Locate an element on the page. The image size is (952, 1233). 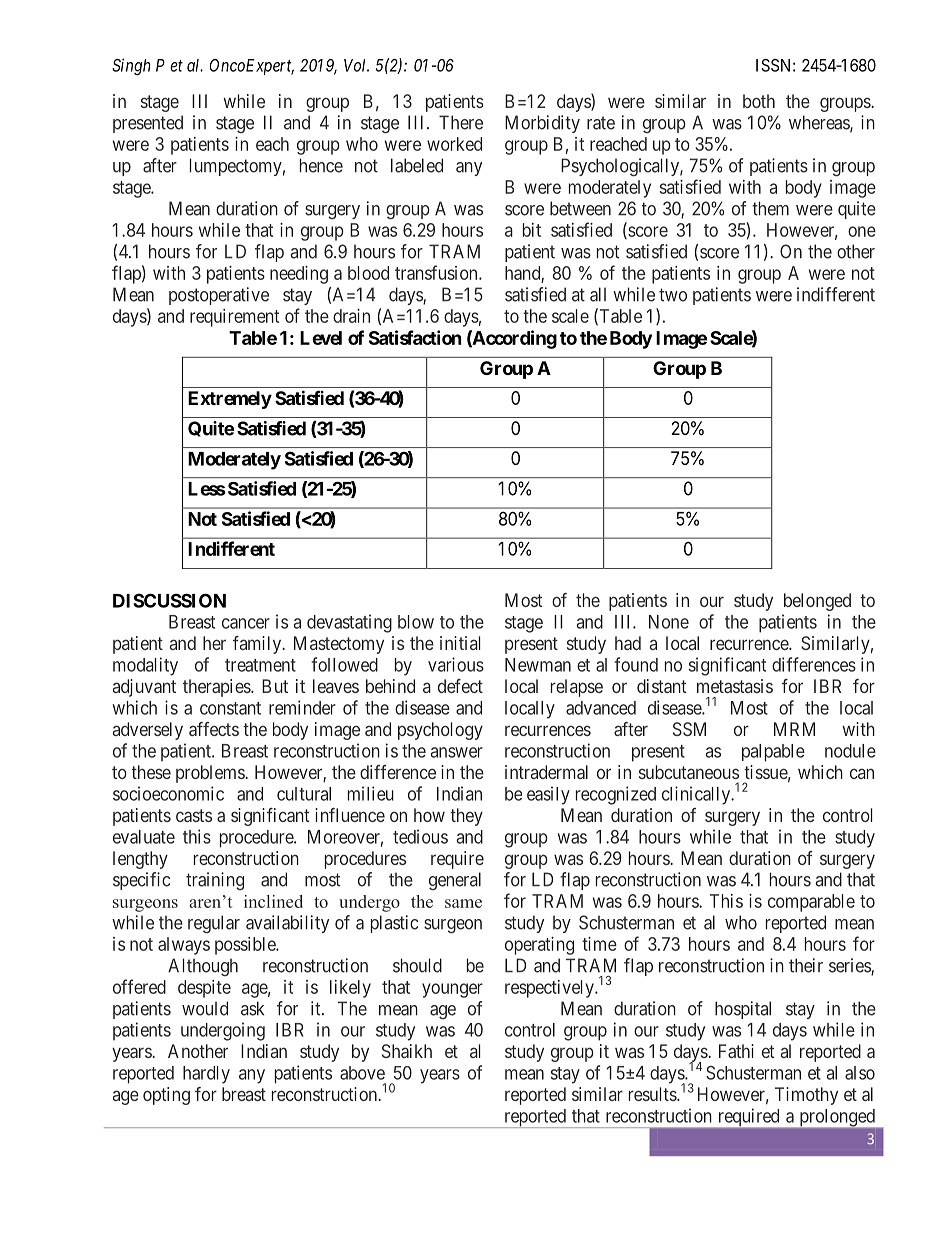
casts is located at coordinates (194, 815).
